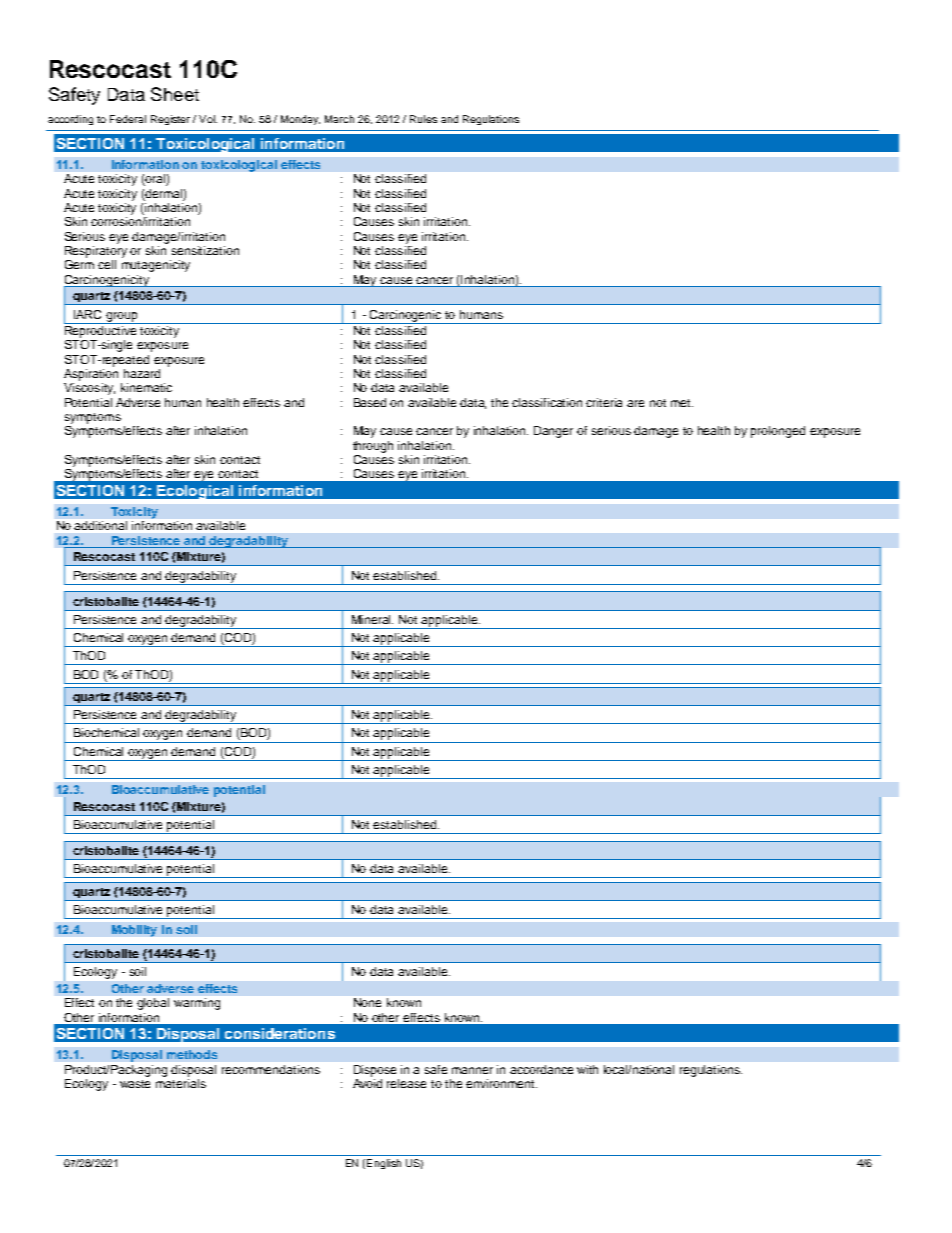  What do you see at coordinates (100, 525) in the screenshot?
I see `additional` at bounding box center [100, 525].
